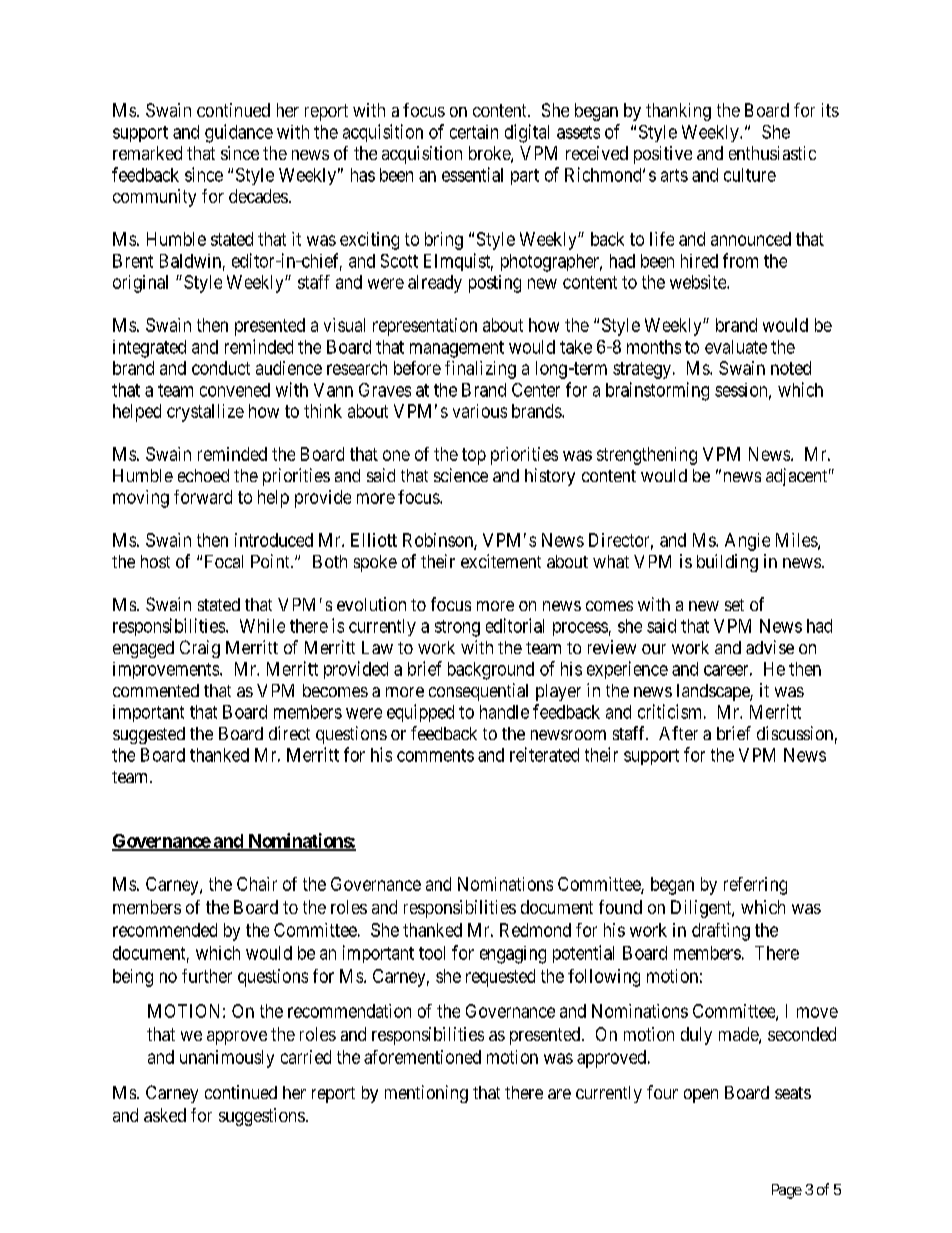 This screenshot has width=952, height=1233. Describe the element at coordinates (426, 1094) in the screenshot. I see `mentioning` at that location.
